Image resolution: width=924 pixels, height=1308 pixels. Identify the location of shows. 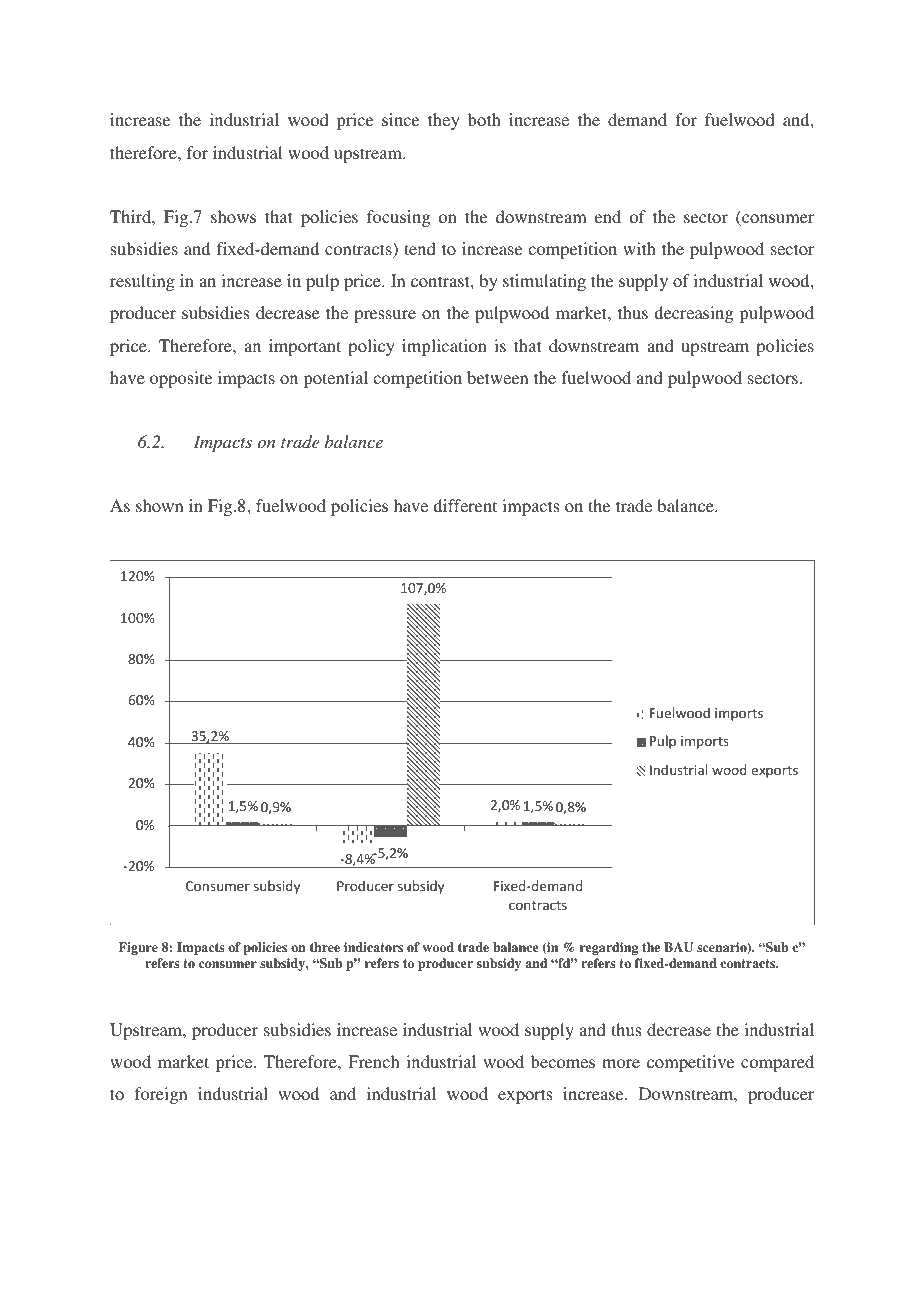
(233, 216).
